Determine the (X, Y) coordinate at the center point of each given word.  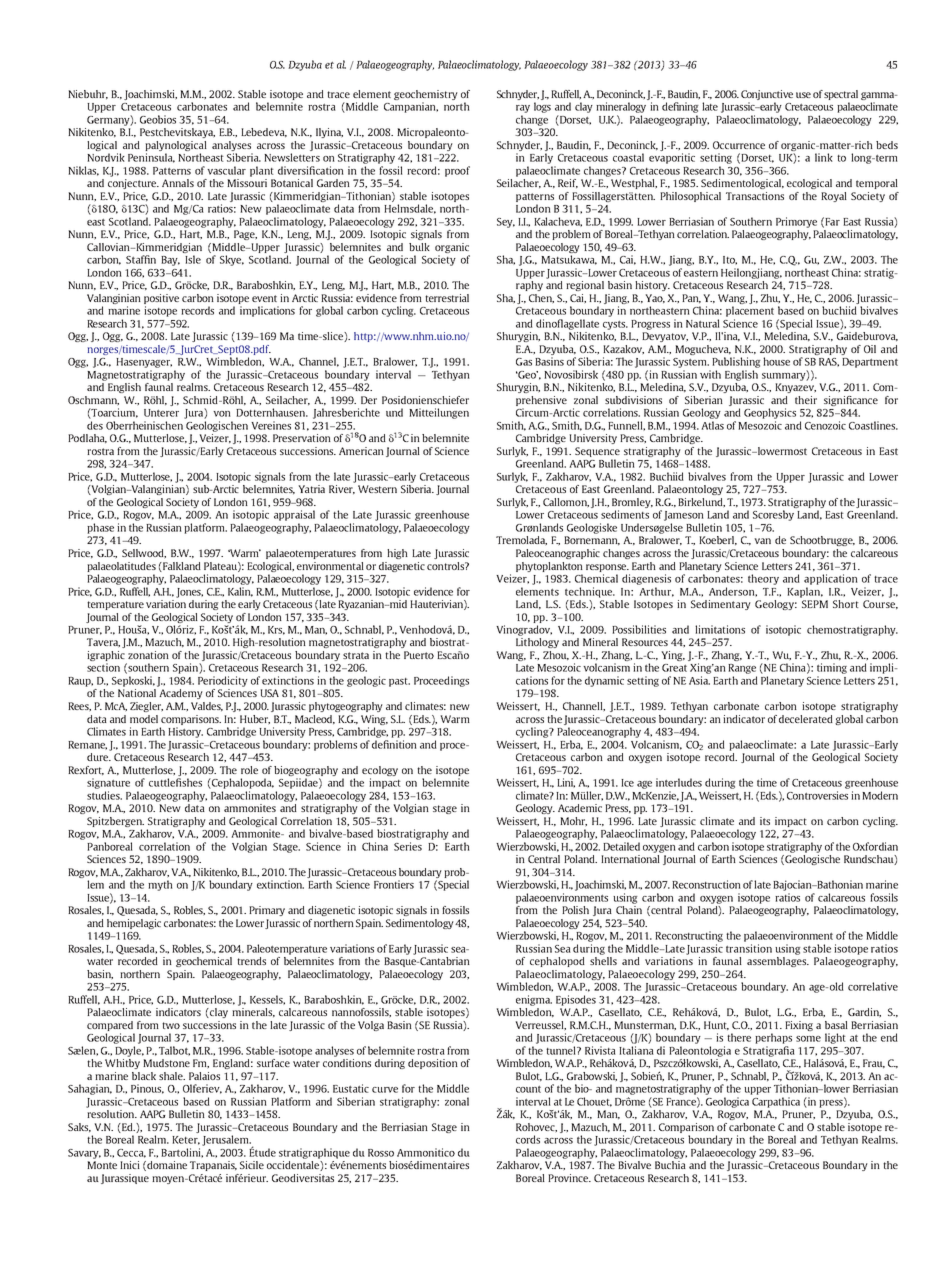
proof (457, 171)
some (808, 1039)
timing (832, 668)
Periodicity (223, 681)
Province (569, 1178)
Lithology (537, 643)
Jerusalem (226, 1140)
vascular (226, 170)
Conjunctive (767, 95)
